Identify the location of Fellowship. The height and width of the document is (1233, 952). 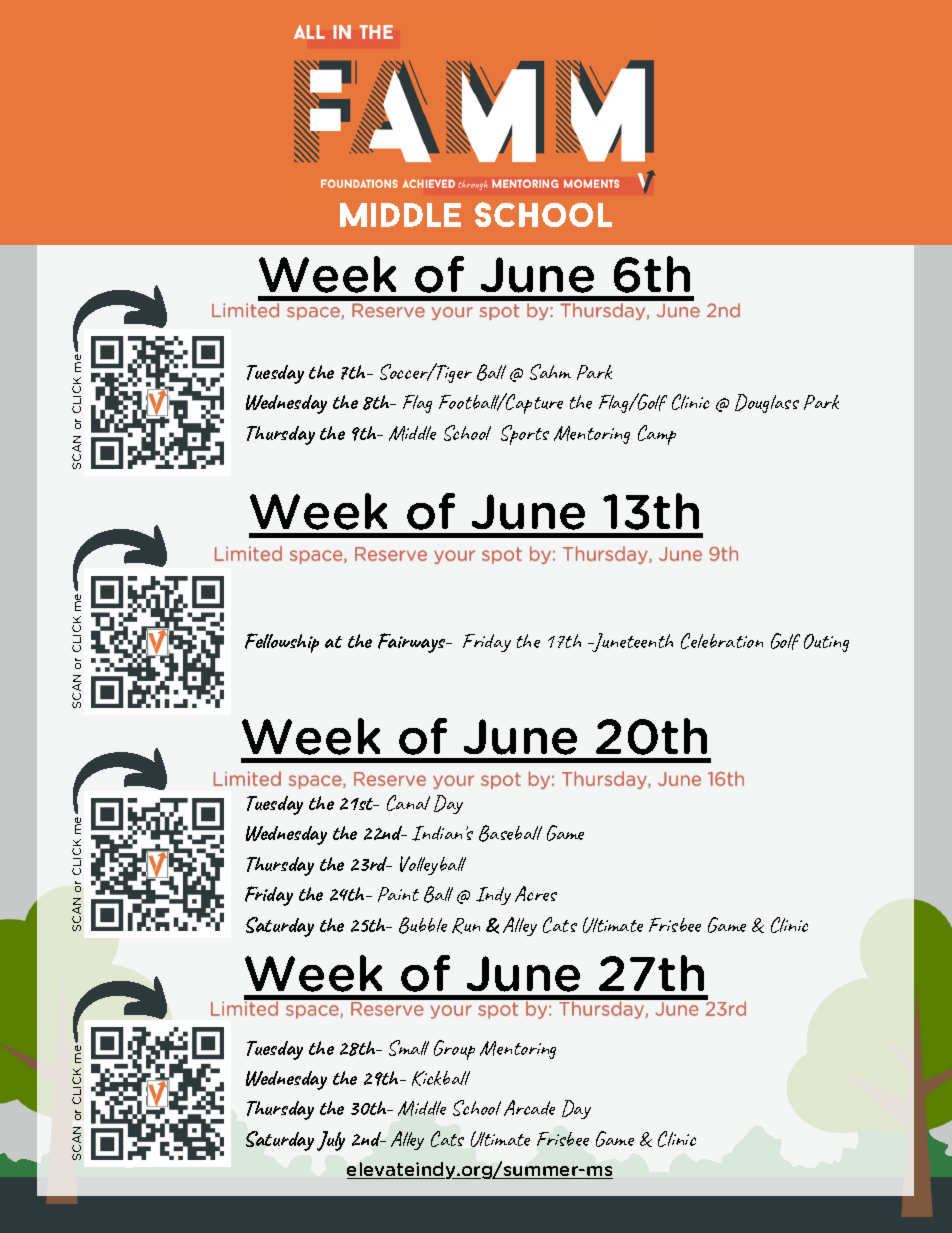
(282, 643).
